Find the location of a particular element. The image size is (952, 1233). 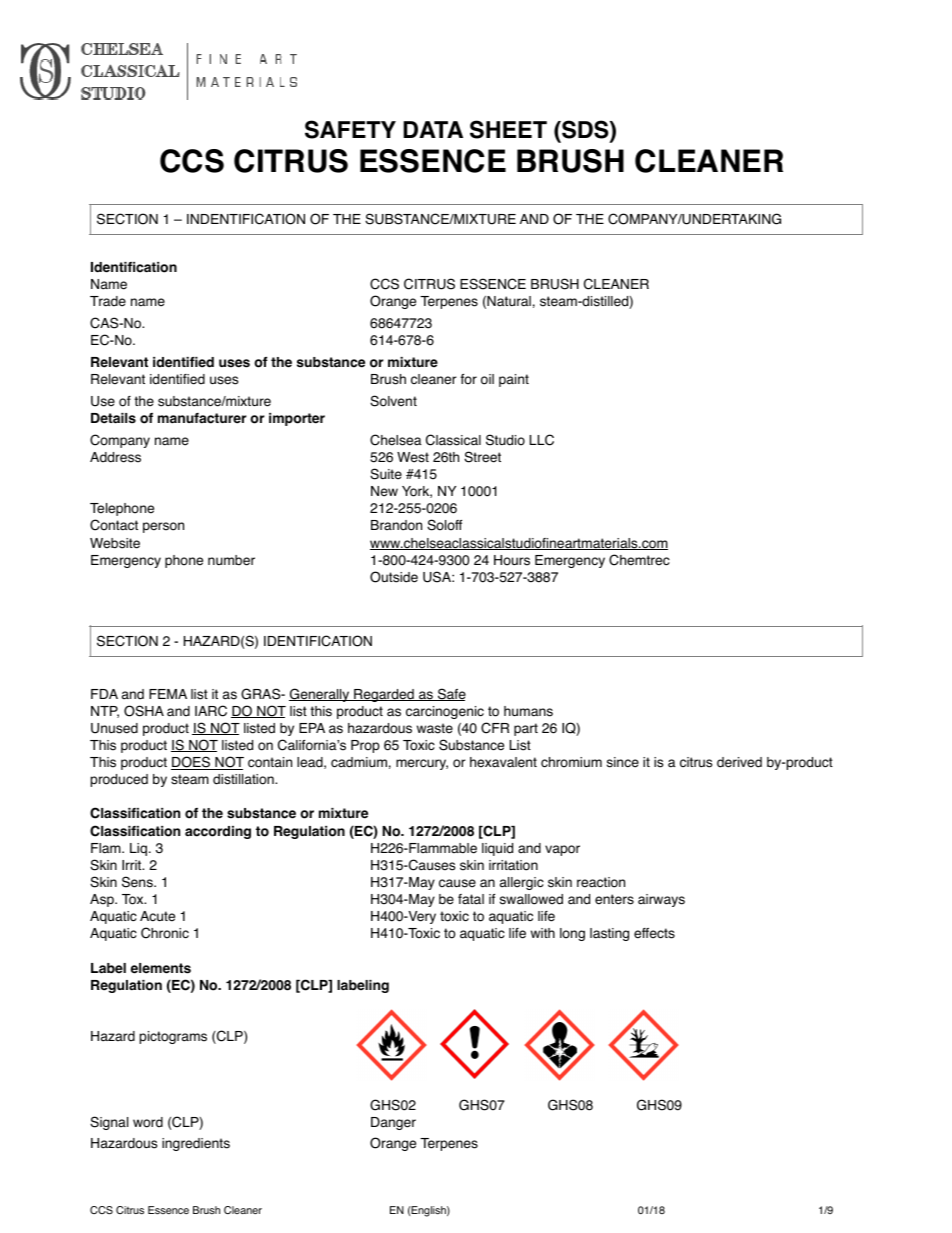

SDS is located at coordinates (585, 130).
